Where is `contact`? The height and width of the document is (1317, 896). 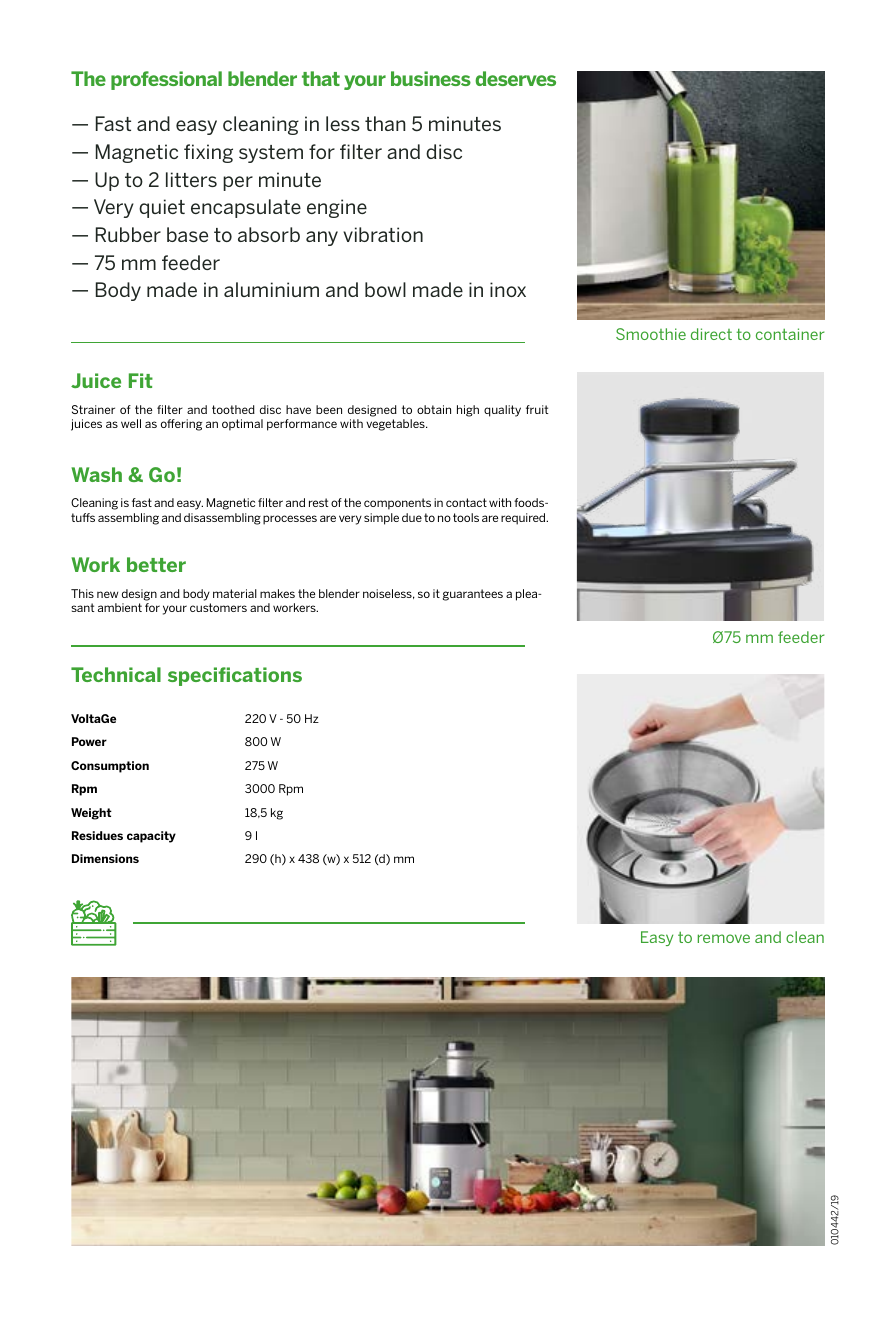
contact is located at coordinates (466, 502).
